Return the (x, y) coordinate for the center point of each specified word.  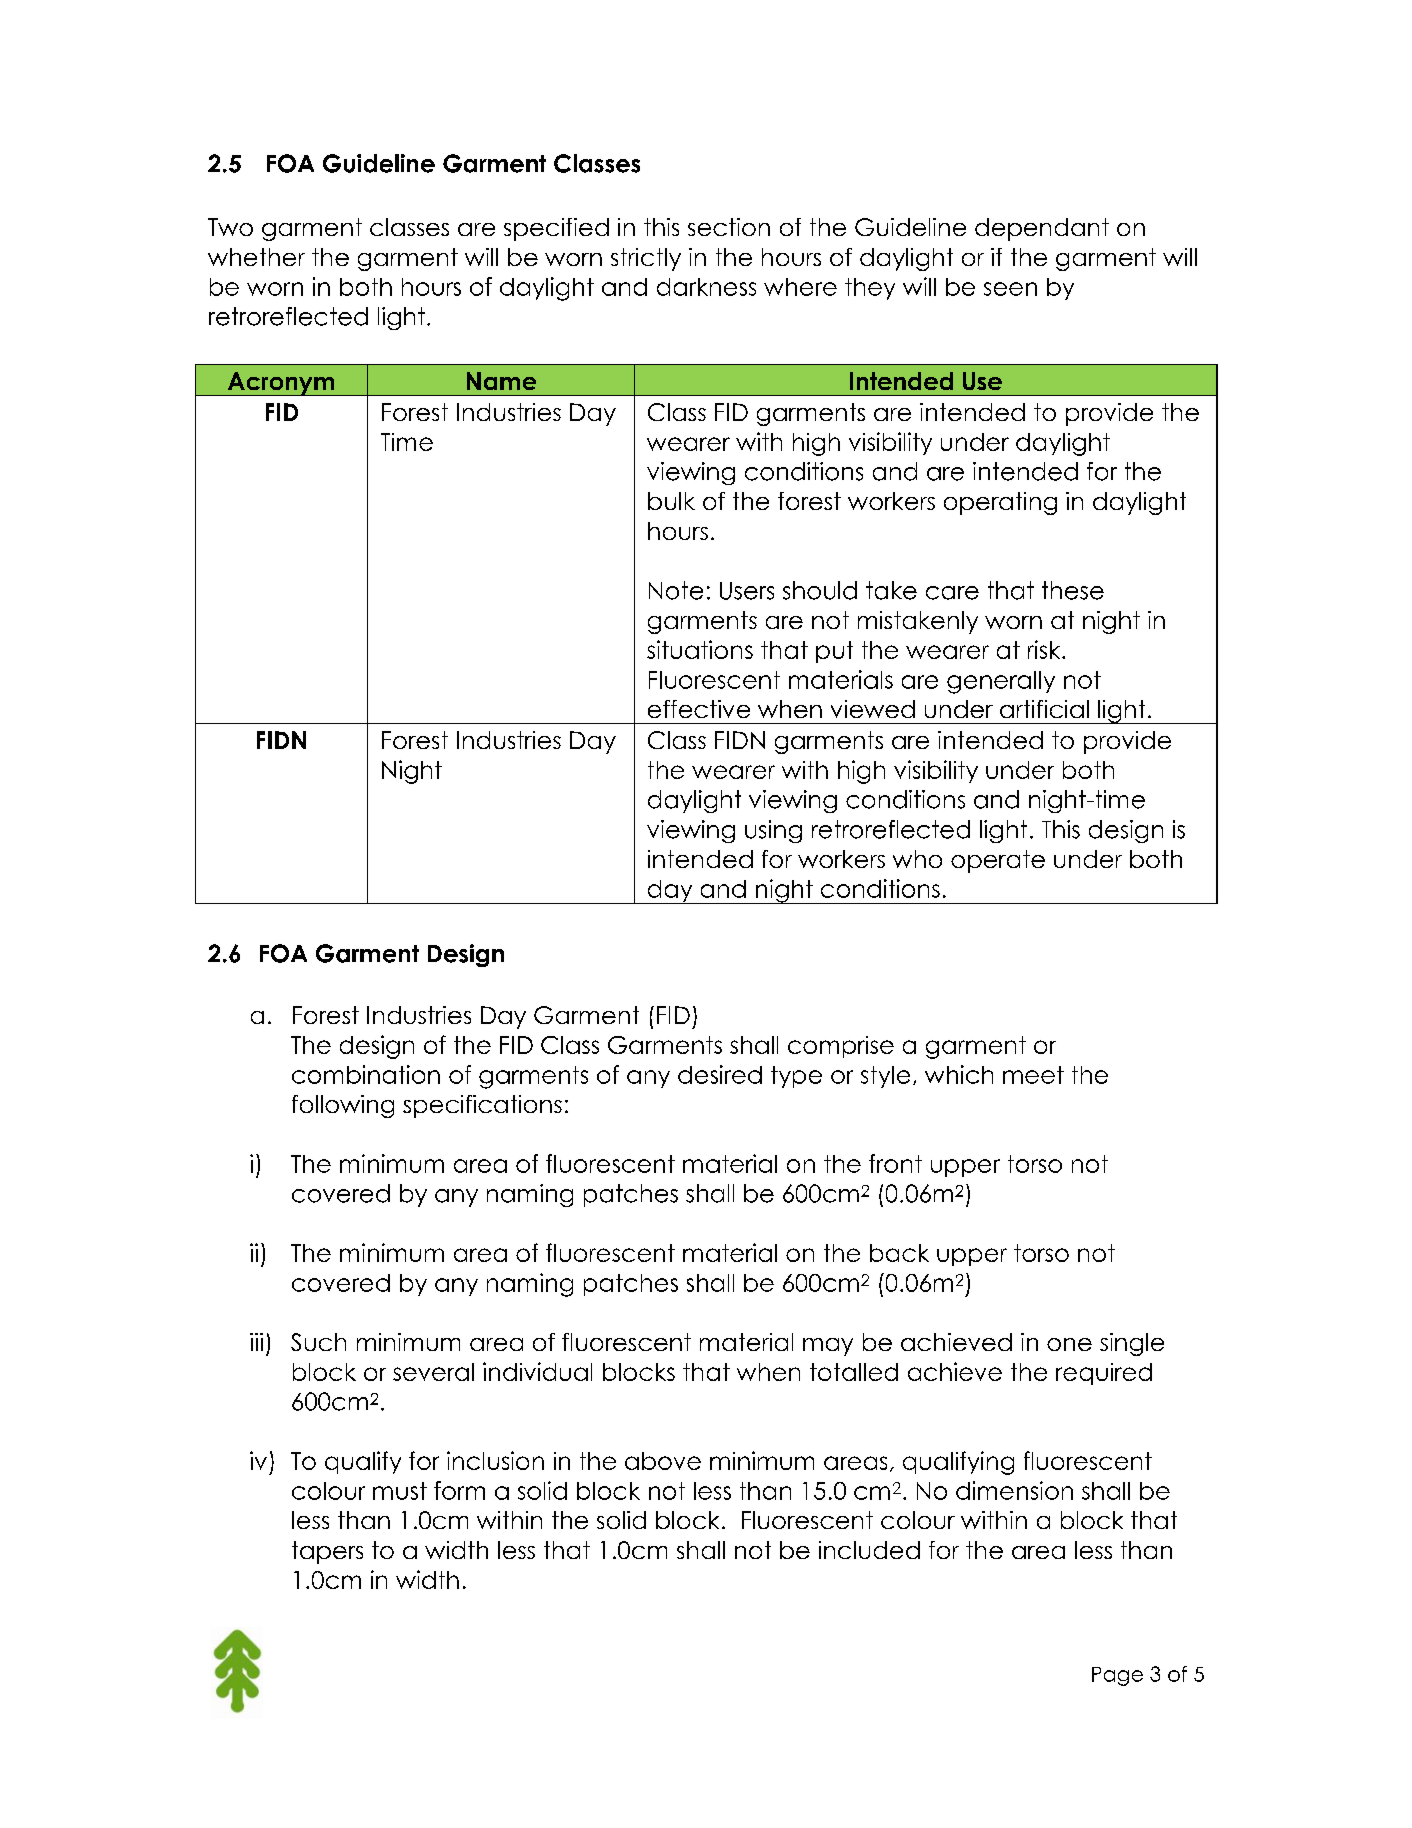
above (663, 1461)
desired (720, 1074)
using (773, 831)
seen (1010, 289)
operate (998, 861)
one (1069, 1344)
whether (256, 257)
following (343, 1106)
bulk (671, 501)
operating (1000, 503)
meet (1033, 1075)
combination (366, 1074)
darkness (706, 287)
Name (501, 381)
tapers (327, 1552)
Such (318, 1342)
